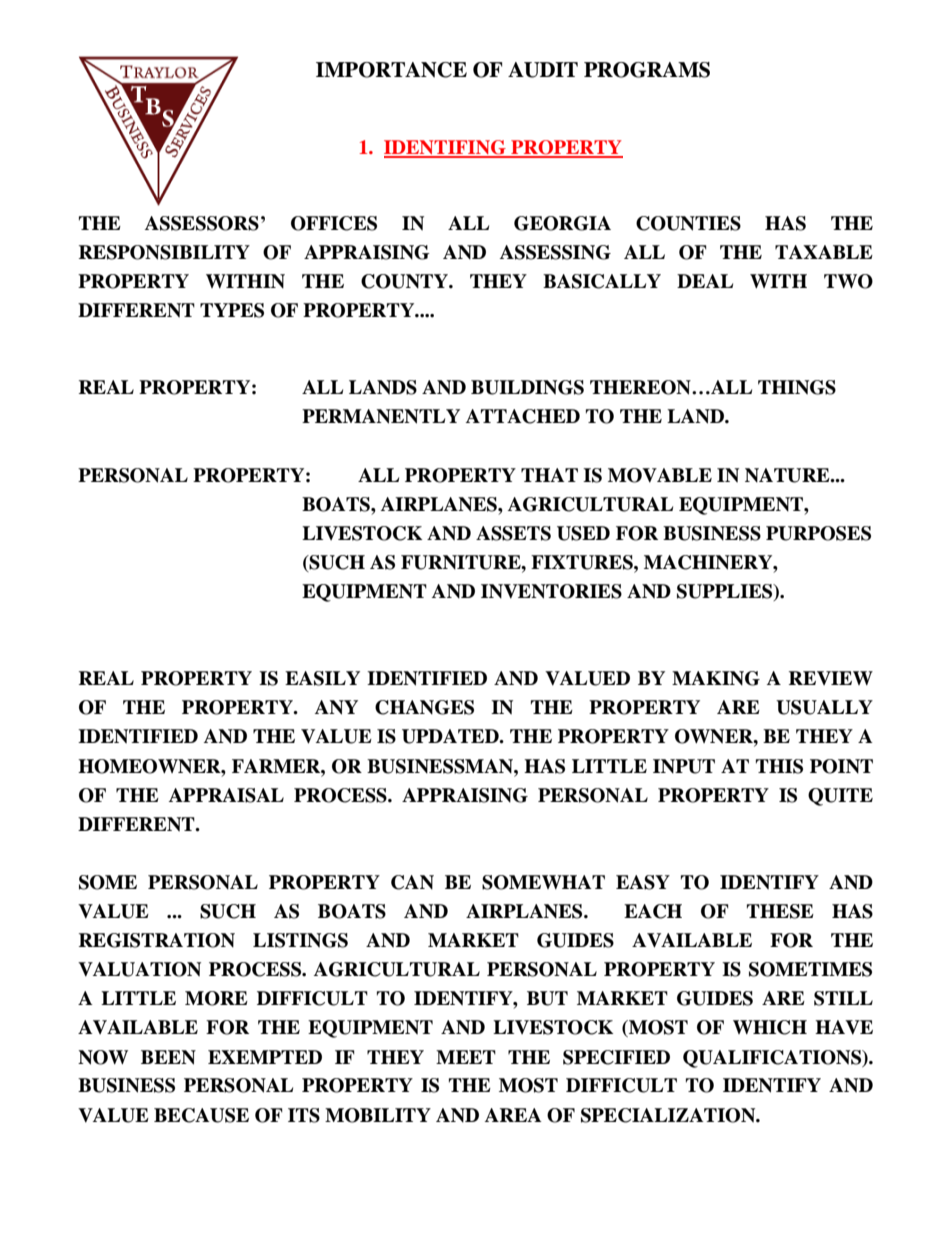  Describe the element at coordinates (168, 1057) in the screenshot. I see `BEEN` at that location.
